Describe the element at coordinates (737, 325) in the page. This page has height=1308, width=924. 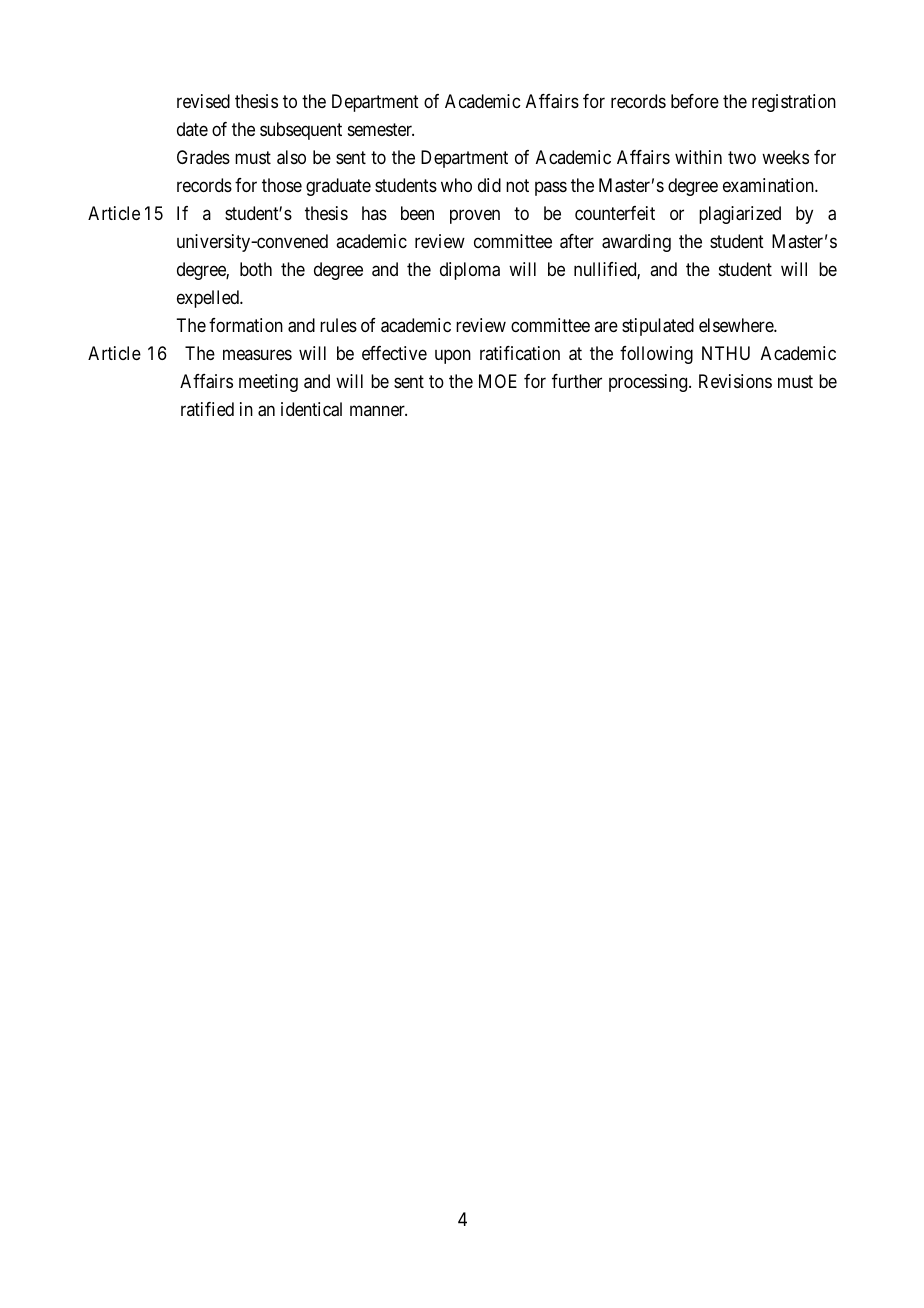
I see `elsewhere` at that location.
